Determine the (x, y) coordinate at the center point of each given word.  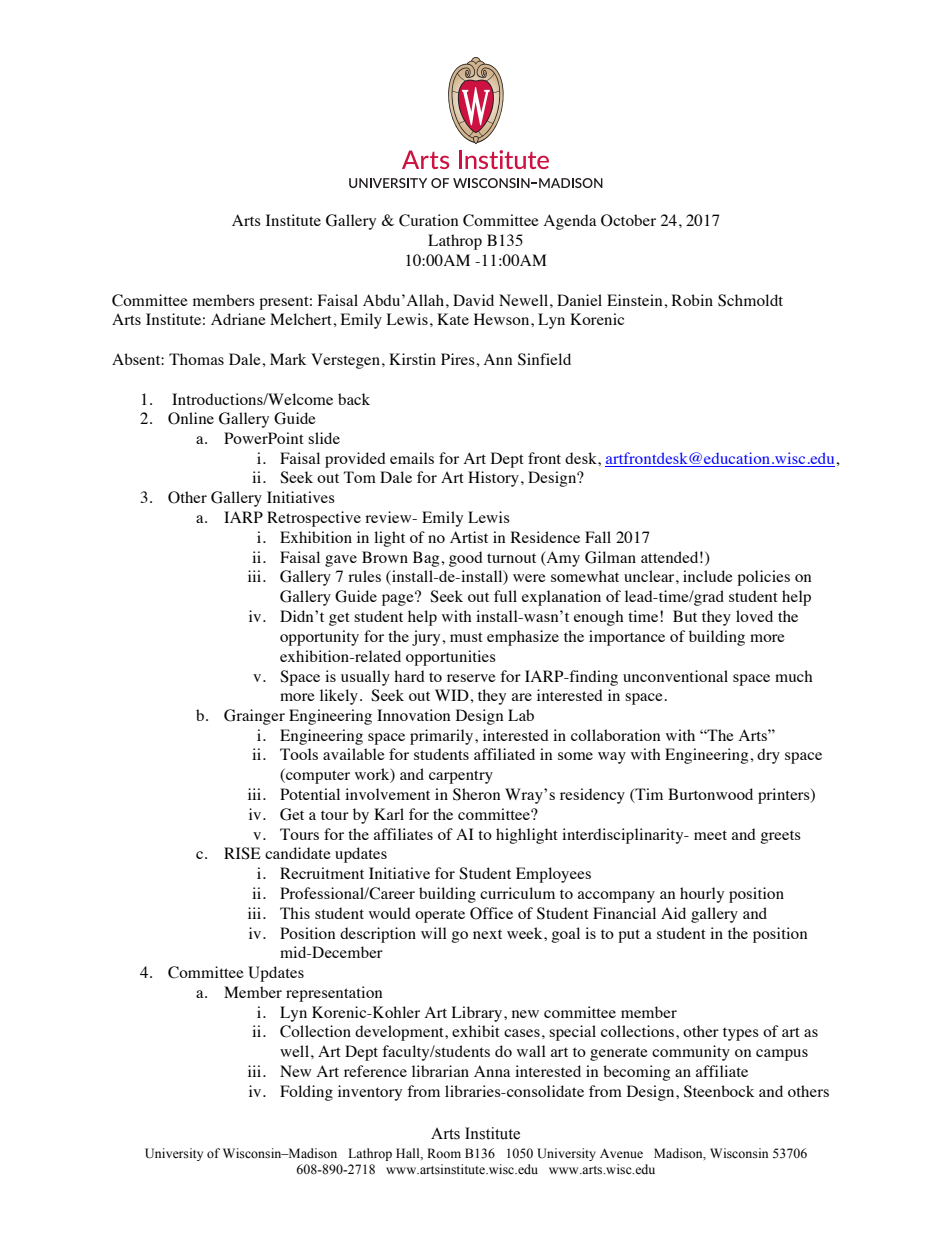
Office (491, 913)
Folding (306, 1093)
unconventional (675, 676)
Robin (692, 300)
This (295, 913)
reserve (471, 678)
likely (339, 697)
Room (444, 1153)
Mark (288, 359)
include (708, 576)
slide (324, 438)
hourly (702, 895)
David (473, 300)
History (493, 479)
